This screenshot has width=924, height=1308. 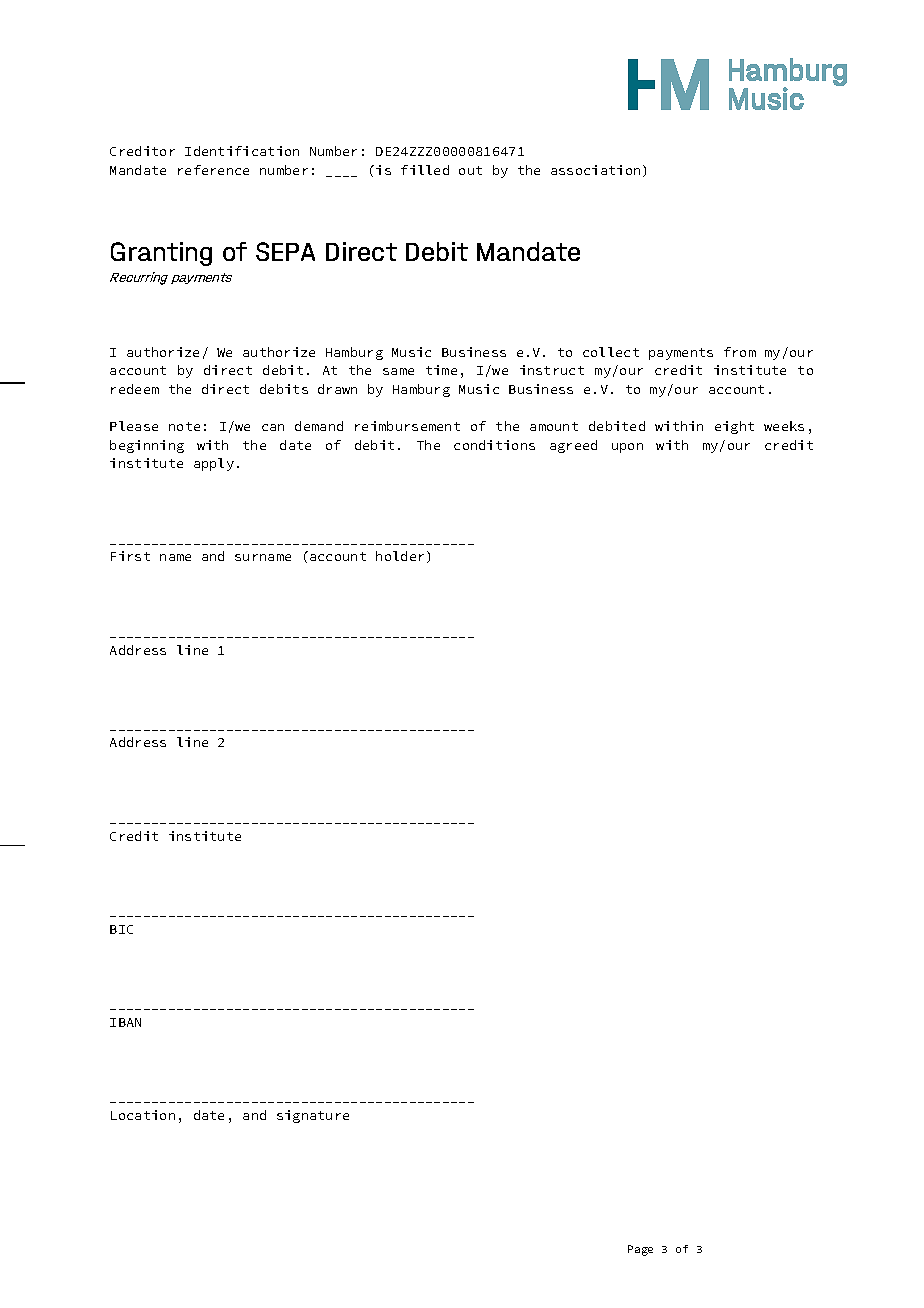 I want to click on First, so click(x=130, y=556).
